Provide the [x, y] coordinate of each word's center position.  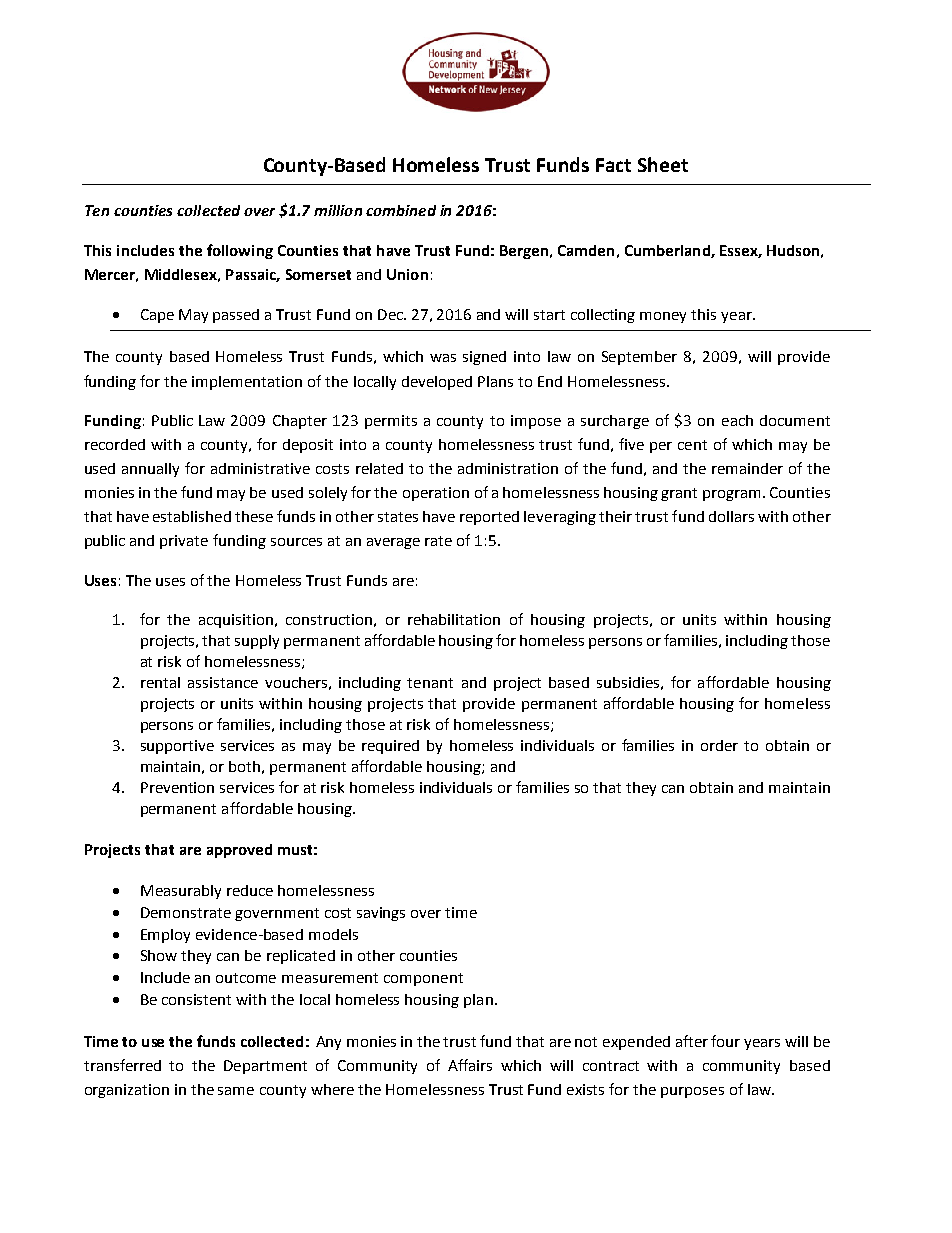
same [236, 1091]
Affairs [470, 1065]
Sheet [663, 164]
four [725, 1041]
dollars [731, 516]
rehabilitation [454, 619]
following [240, 251]
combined [401, 210]
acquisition [236, 621]
